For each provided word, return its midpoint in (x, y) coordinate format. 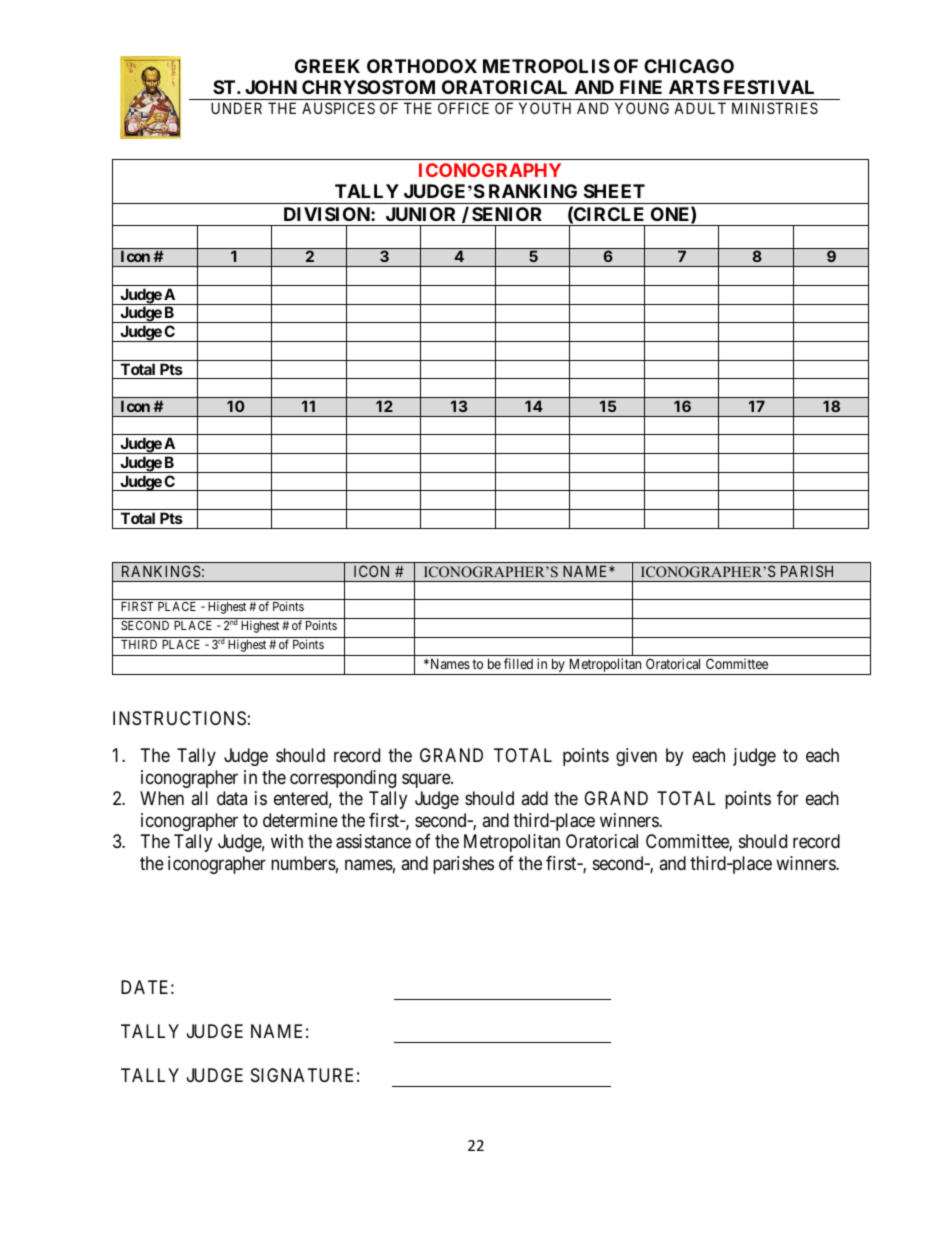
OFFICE (463, 108)
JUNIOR (420, 214)
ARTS (694, 87)
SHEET (614, 191)
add (534, 798)
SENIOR (507, 214)
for (787, 798)
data (232, 798)
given (636, 757)
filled (518, 663)
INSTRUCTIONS (179, 718)
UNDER (236, 108)
